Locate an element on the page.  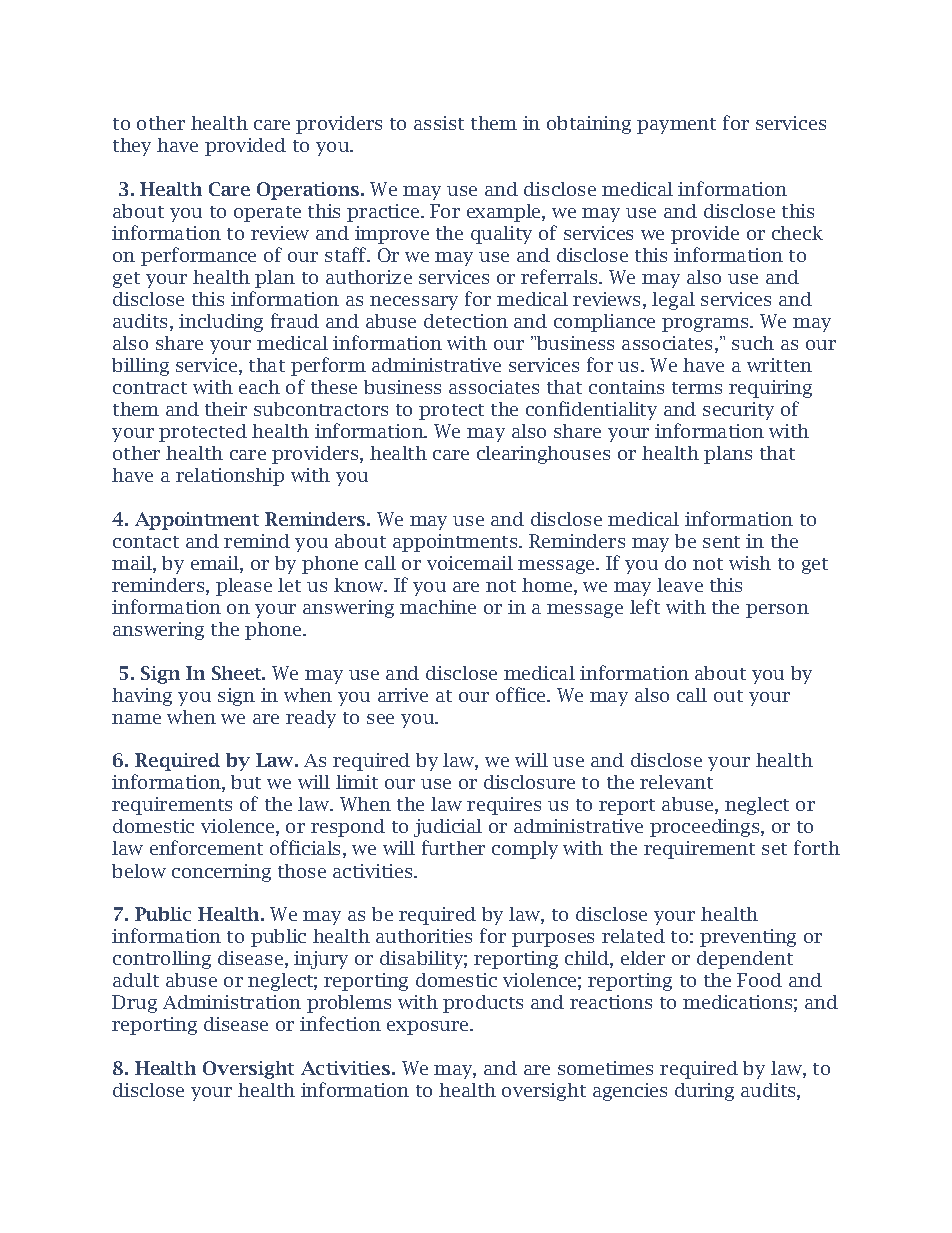
Administration is located at coordinates (232, 1002).
